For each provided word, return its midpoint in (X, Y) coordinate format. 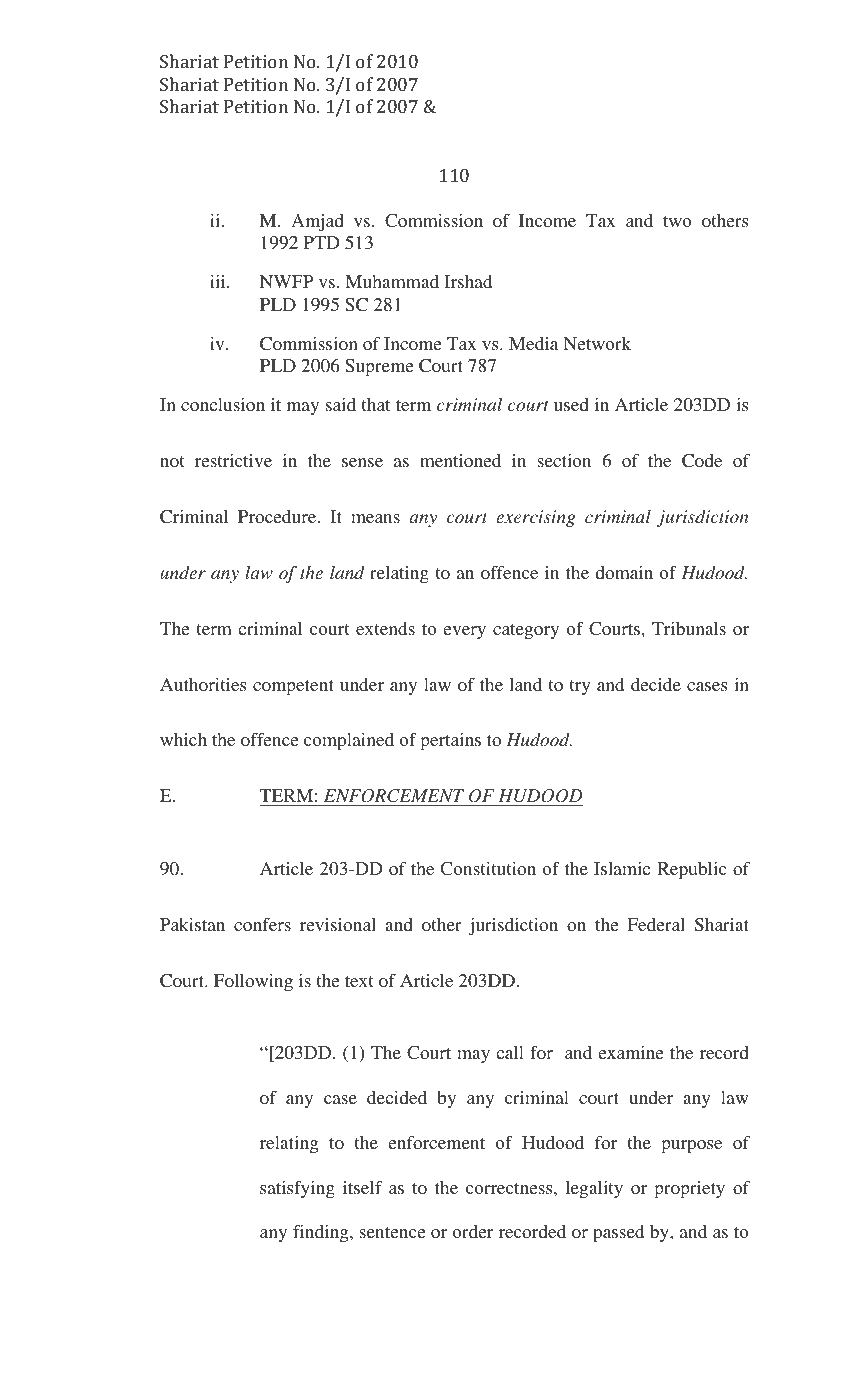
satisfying (297, 1189)
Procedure (278, 516)
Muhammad (392, 281)
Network (597, 343)
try (579, 687)
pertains (450, 742)
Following (253, 983)
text (359, 981)
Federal (656, 924)
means (375, 518)
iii (219, 281)
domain (624, 572)
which (183, 739)
